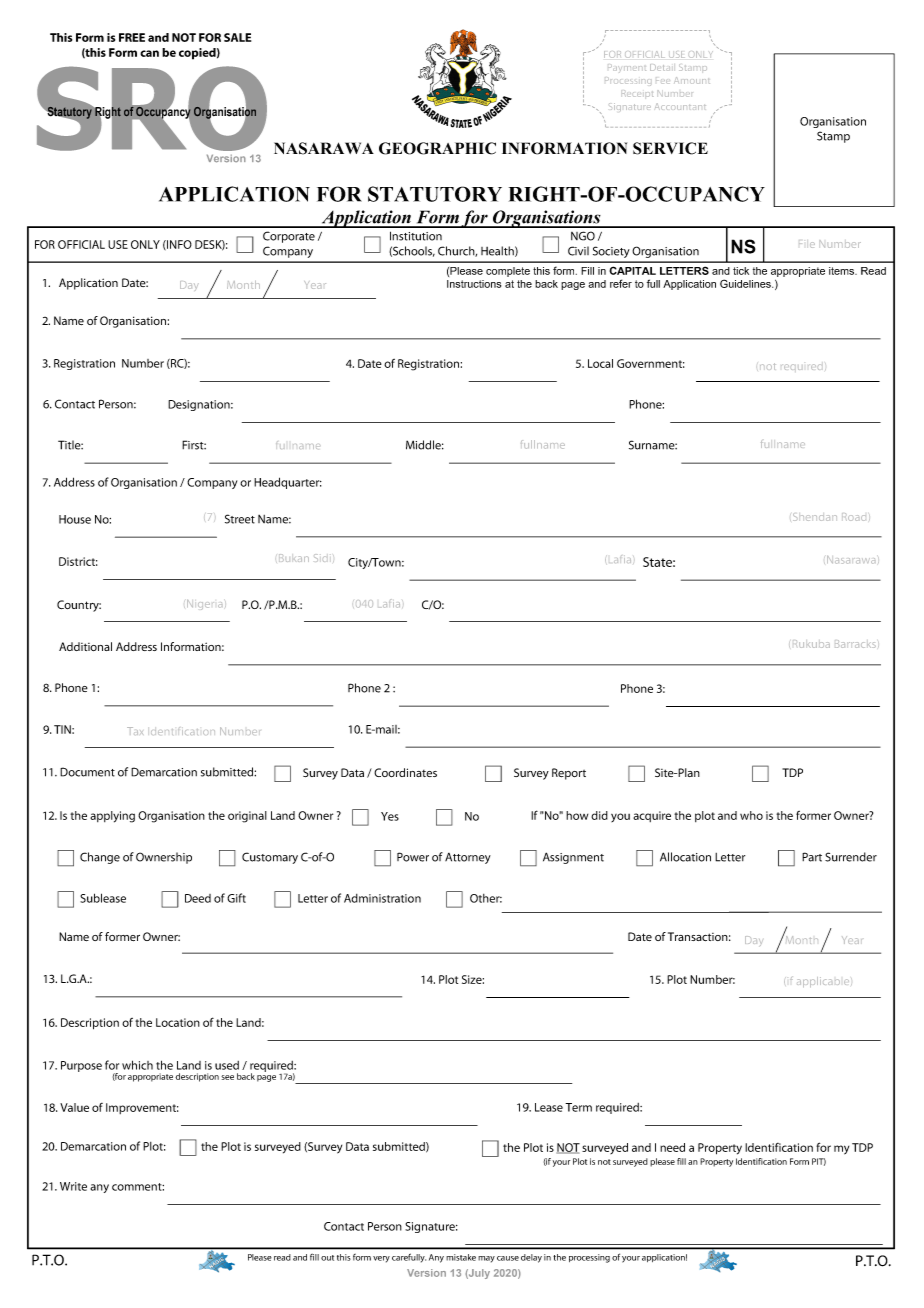 The image size is (924, 1308). I want to click on Headquarter, so click(288, 483).
